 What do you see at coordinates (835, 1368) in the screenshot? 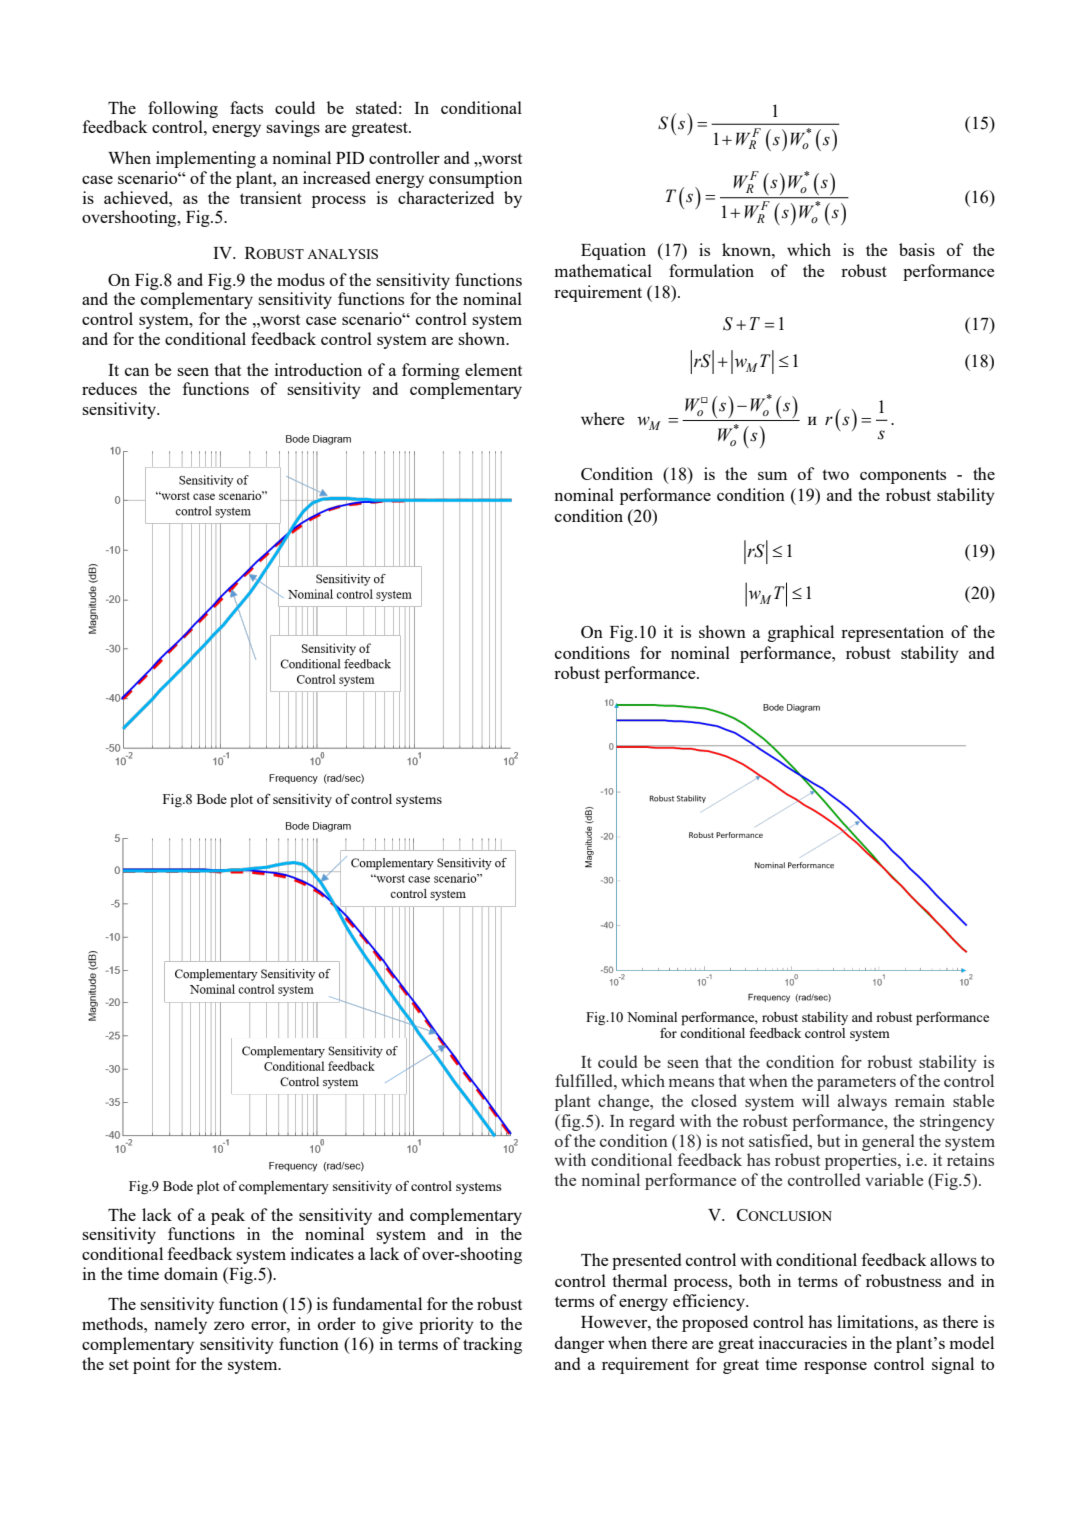
I see `response` at bounding box center [835, 1368].
